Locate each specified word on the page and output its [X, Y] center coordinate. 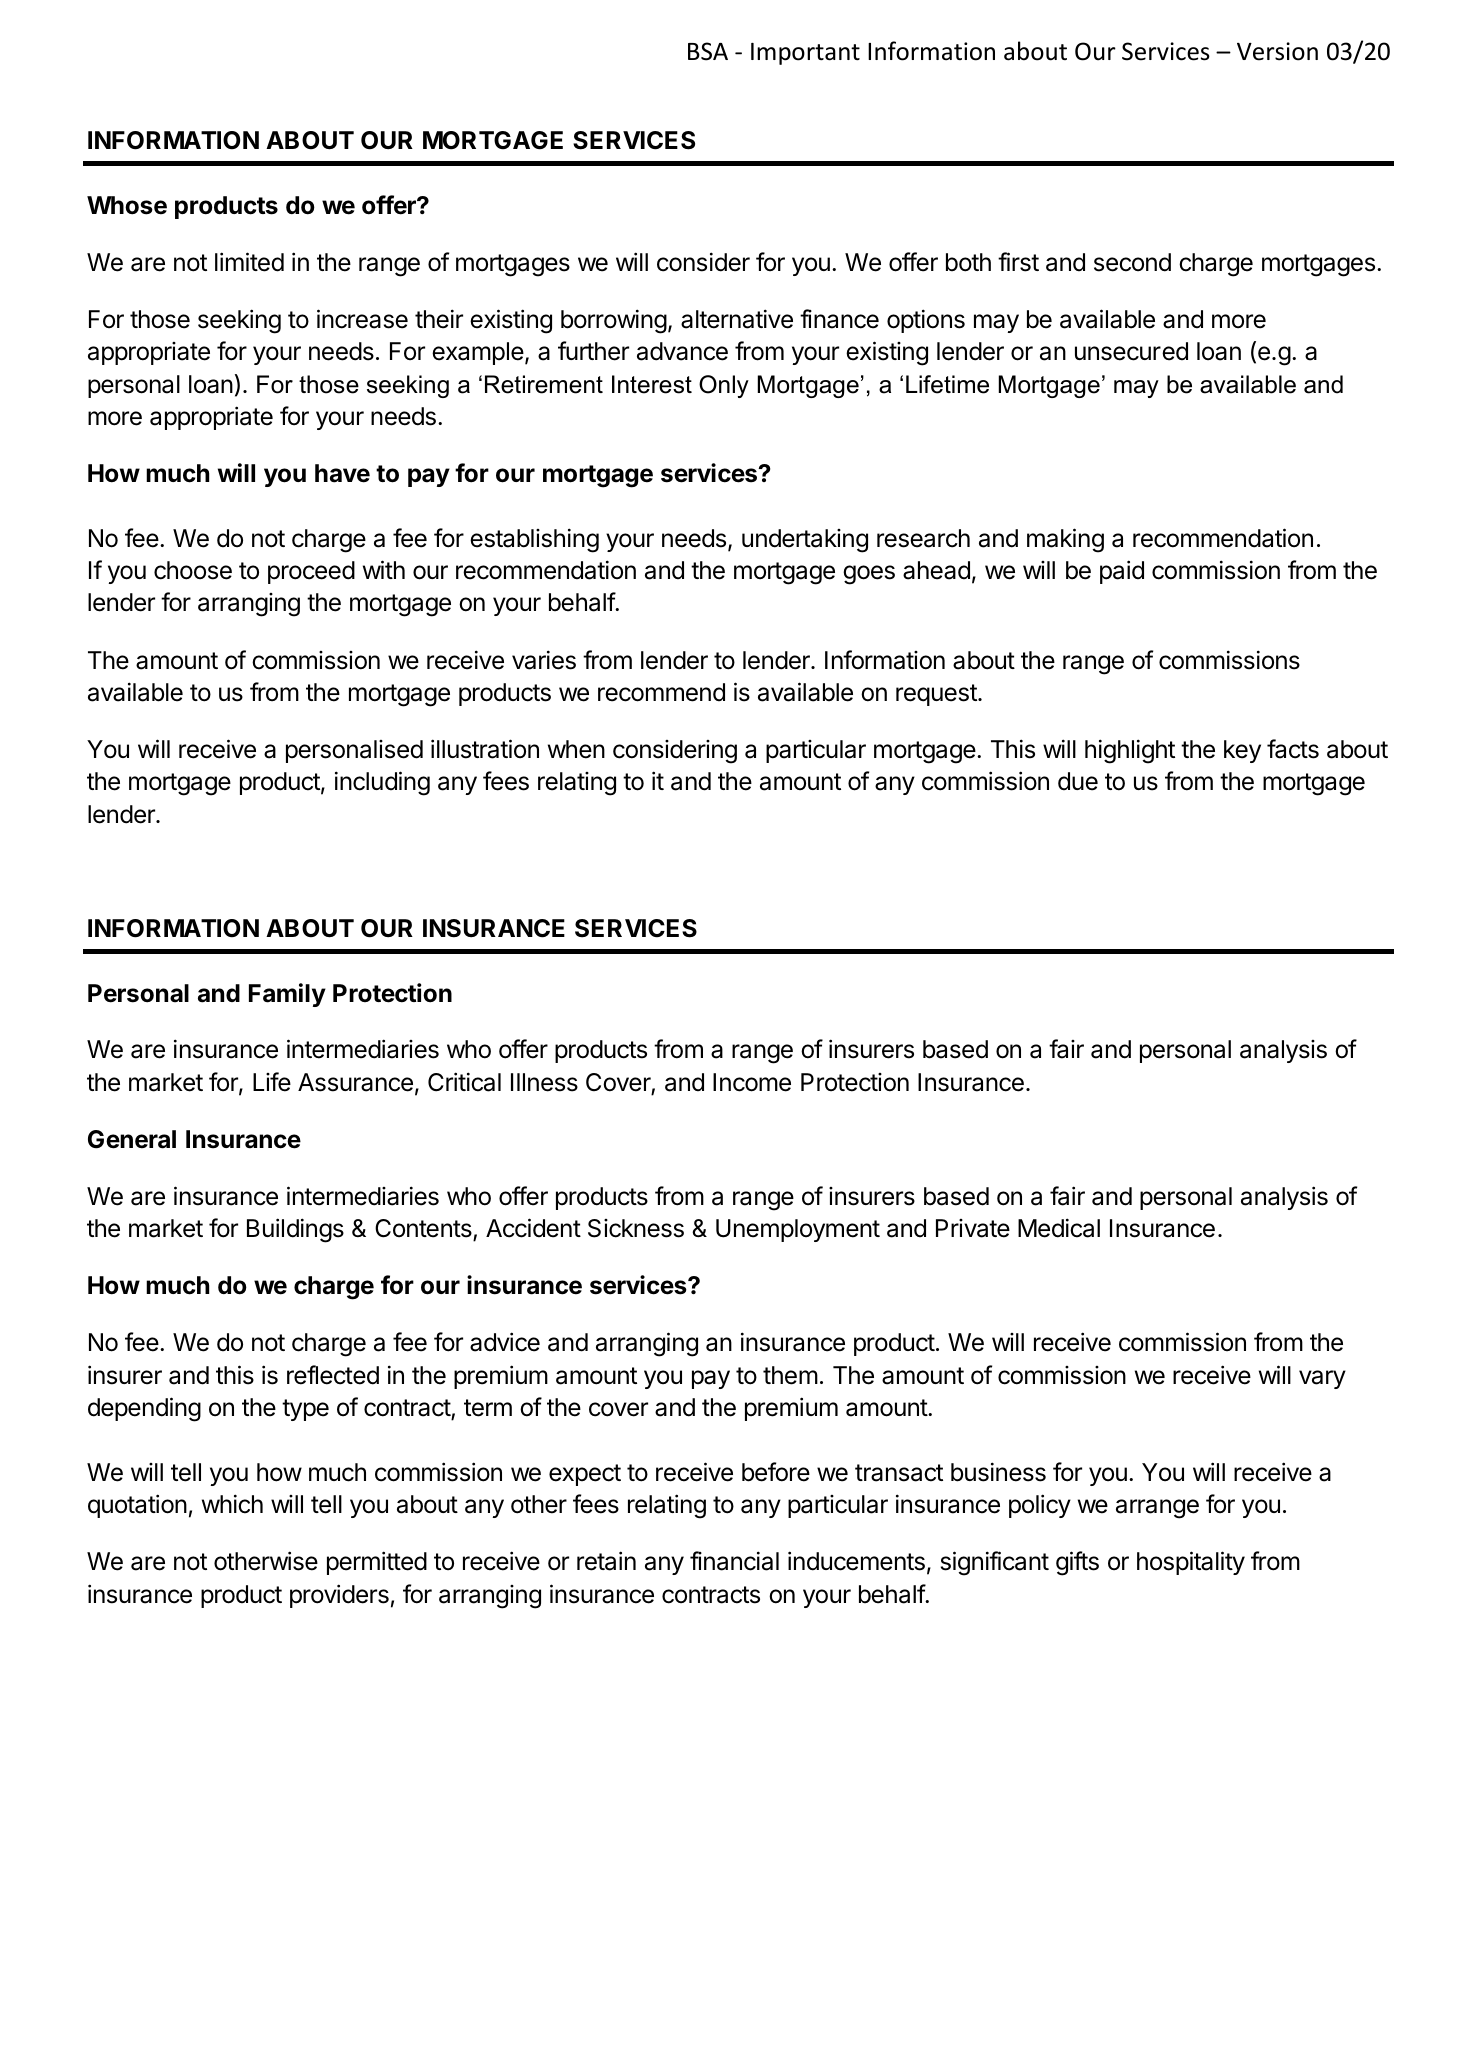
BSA [708, 51]
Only [724, 386]
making [1065, 540]
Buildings [295, 1230]
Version [1277, 51]
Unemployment [798, 1230]
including [382, 783]
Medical [1059, 1228]
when [576, 749]
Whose [127, 205]
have [342, 473]
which [232, 1504]
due [1078, 781]
